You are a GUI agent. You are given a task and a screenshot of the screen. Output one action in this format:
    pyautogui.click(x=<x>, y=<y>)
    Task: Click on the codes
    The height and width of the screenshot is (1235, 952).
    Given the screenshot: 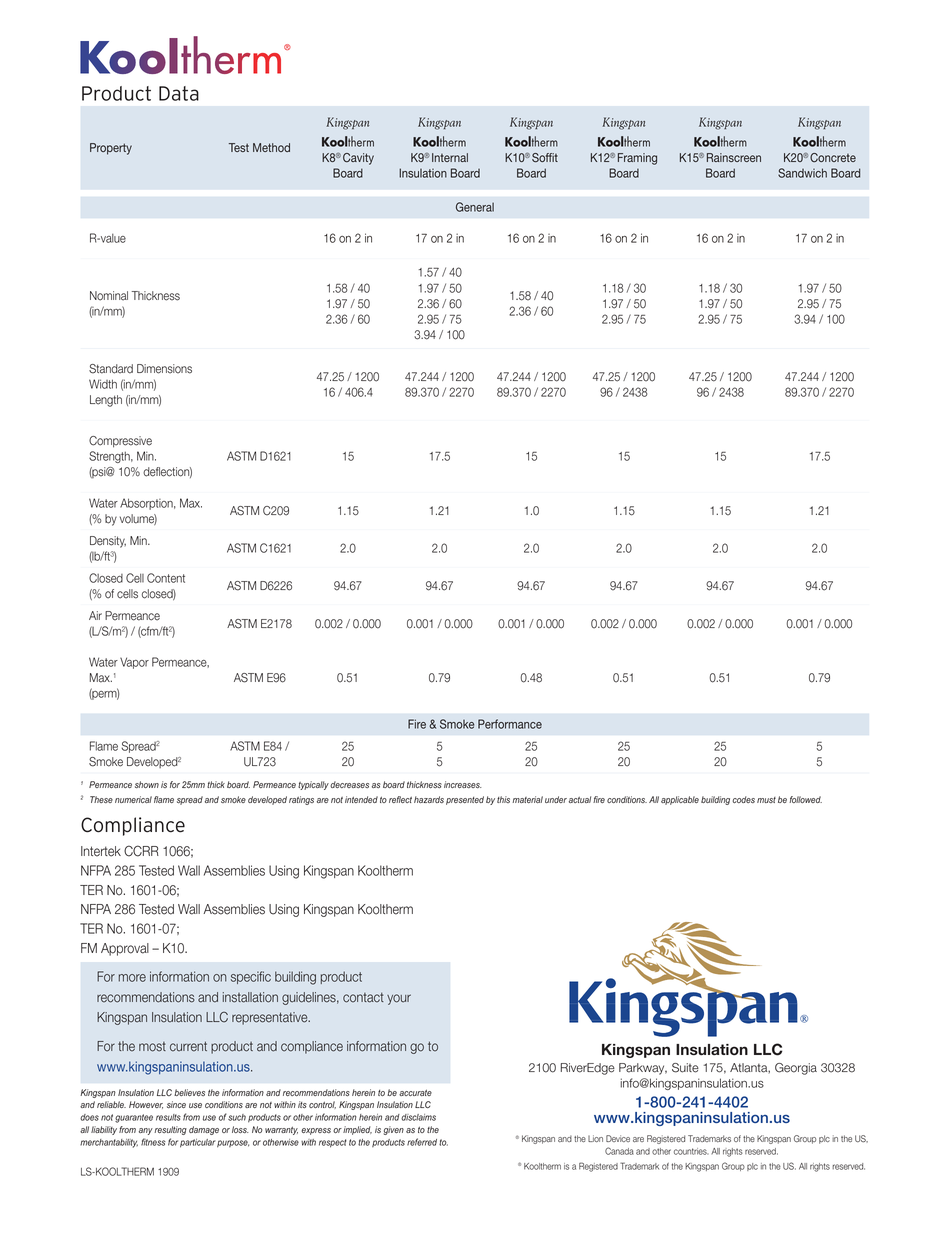 What is the action you would take?
    pyautogui.click(x=743, y=799)
